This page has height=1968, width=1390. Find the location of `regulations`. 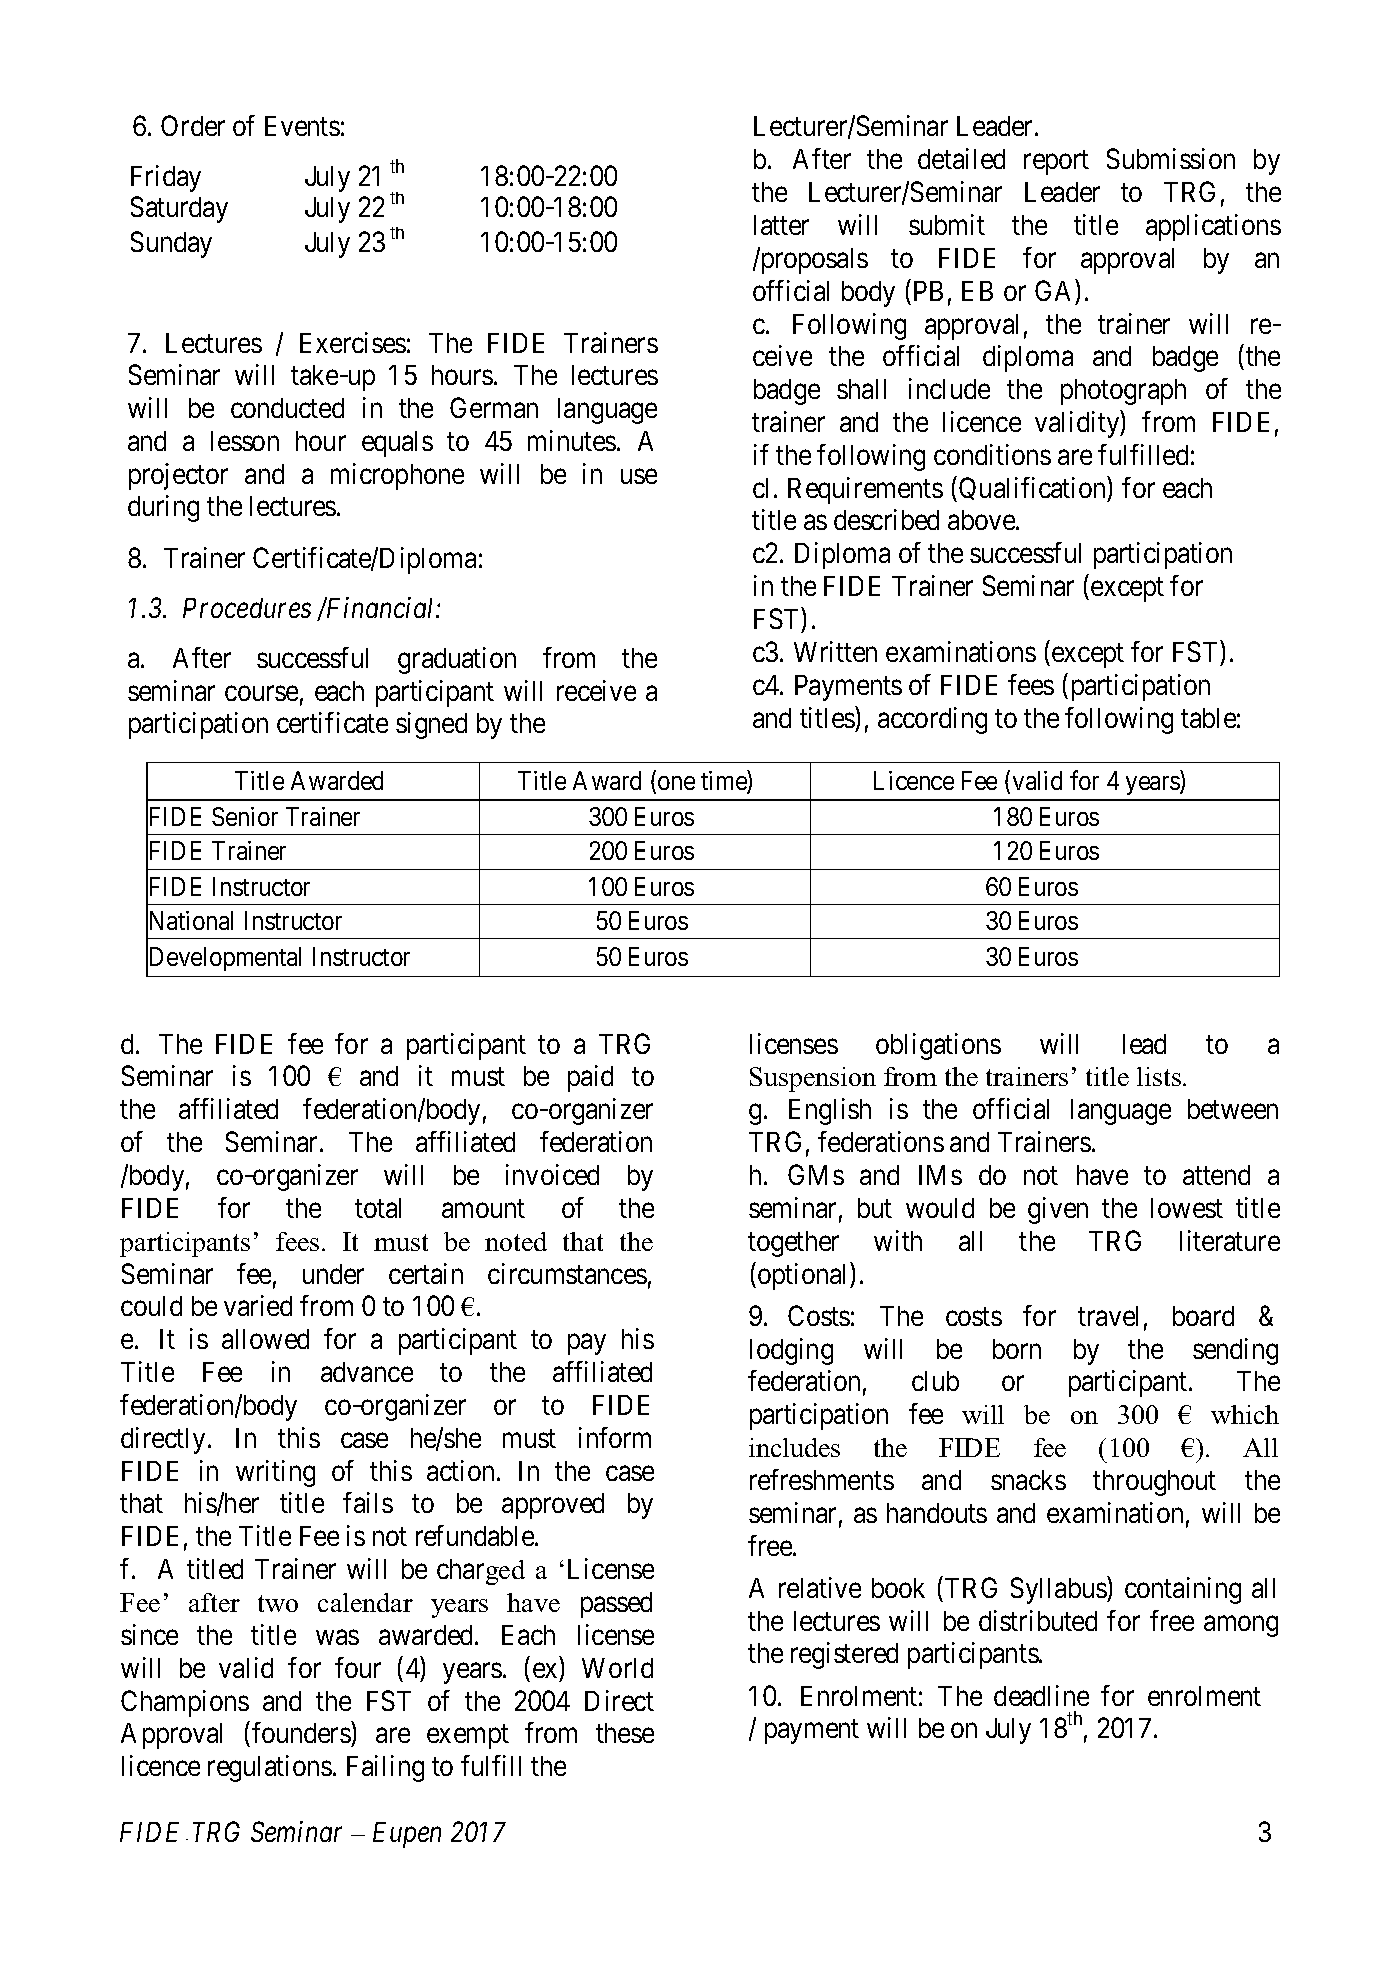

regulations is located at coordinates (270, 1768).
